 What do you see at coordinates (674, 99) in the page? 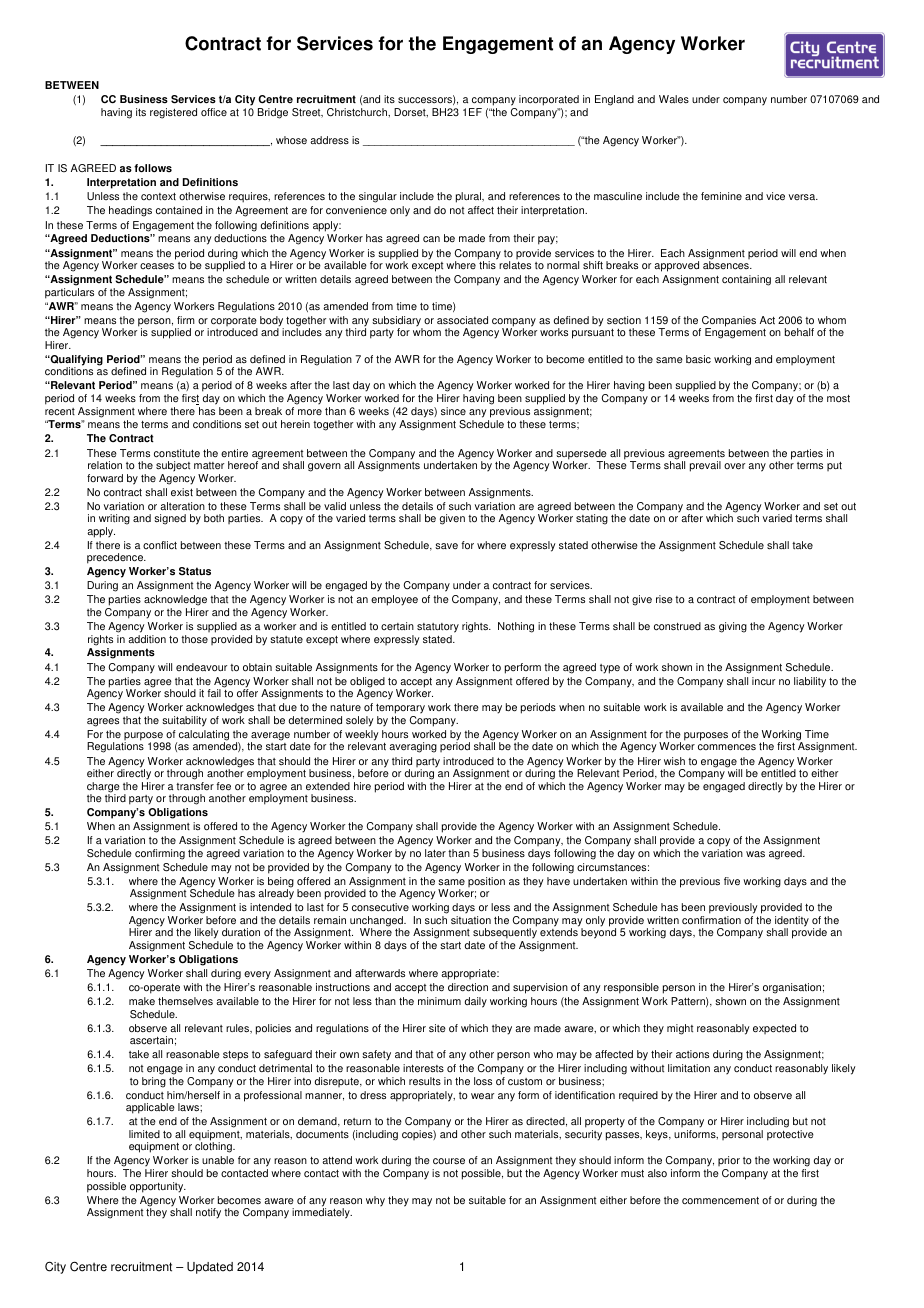
I see `Wales` at bounding box center [674, 99].
